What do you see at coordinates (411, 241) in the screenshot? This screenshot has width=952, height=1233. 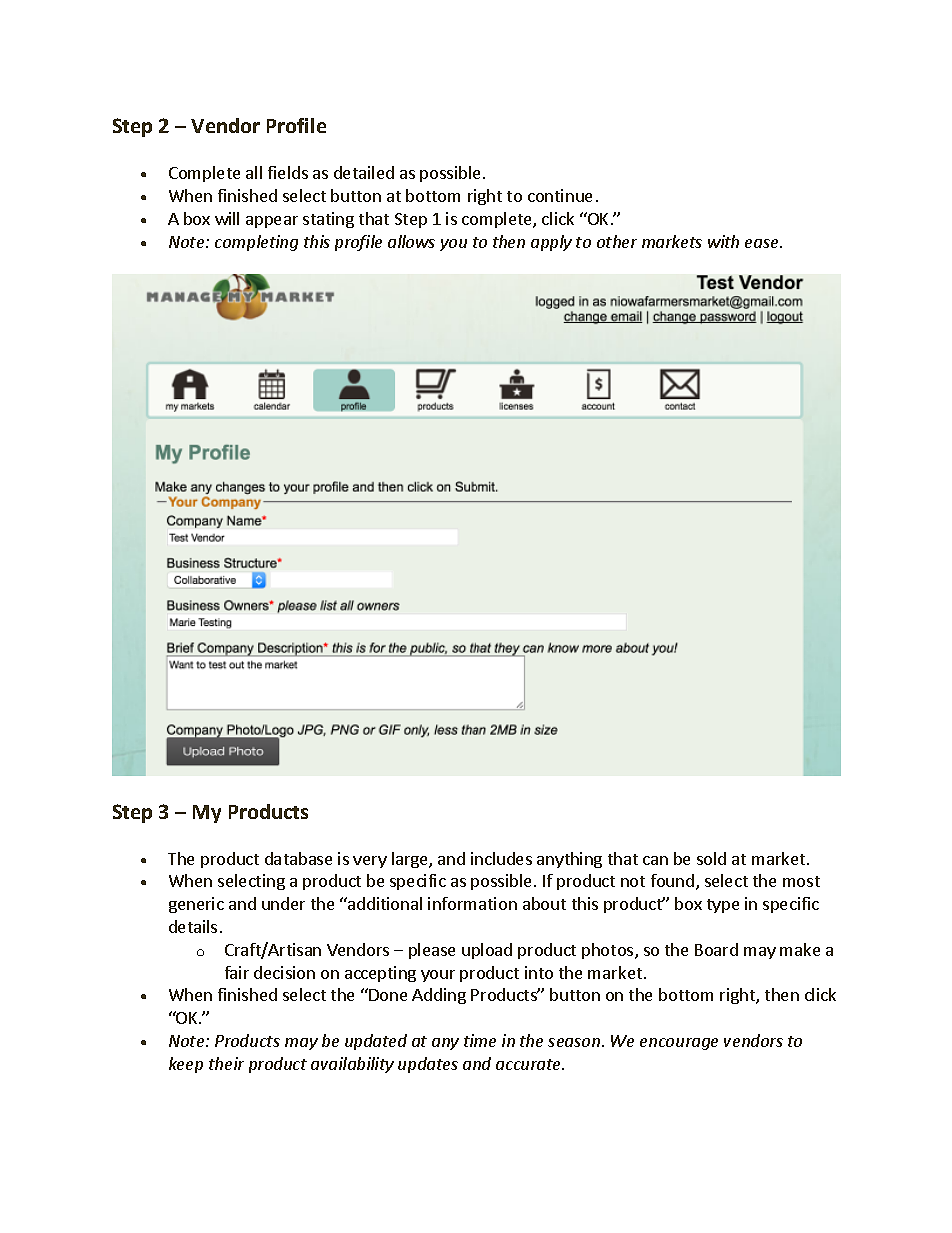 I see `allows` at bounding box center [411, 241].
